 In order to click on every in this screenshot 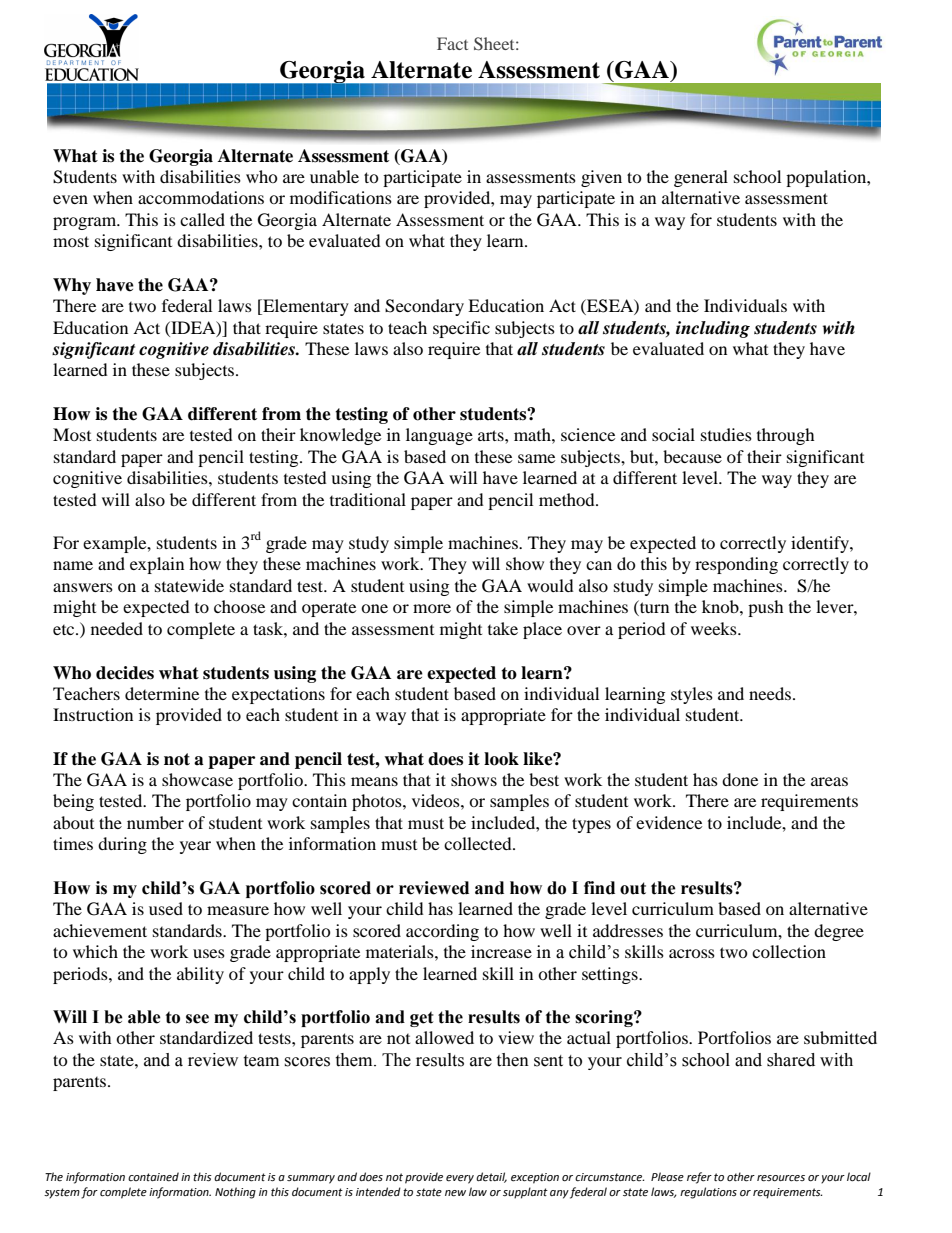, I will do `click(460, 1179)`.
